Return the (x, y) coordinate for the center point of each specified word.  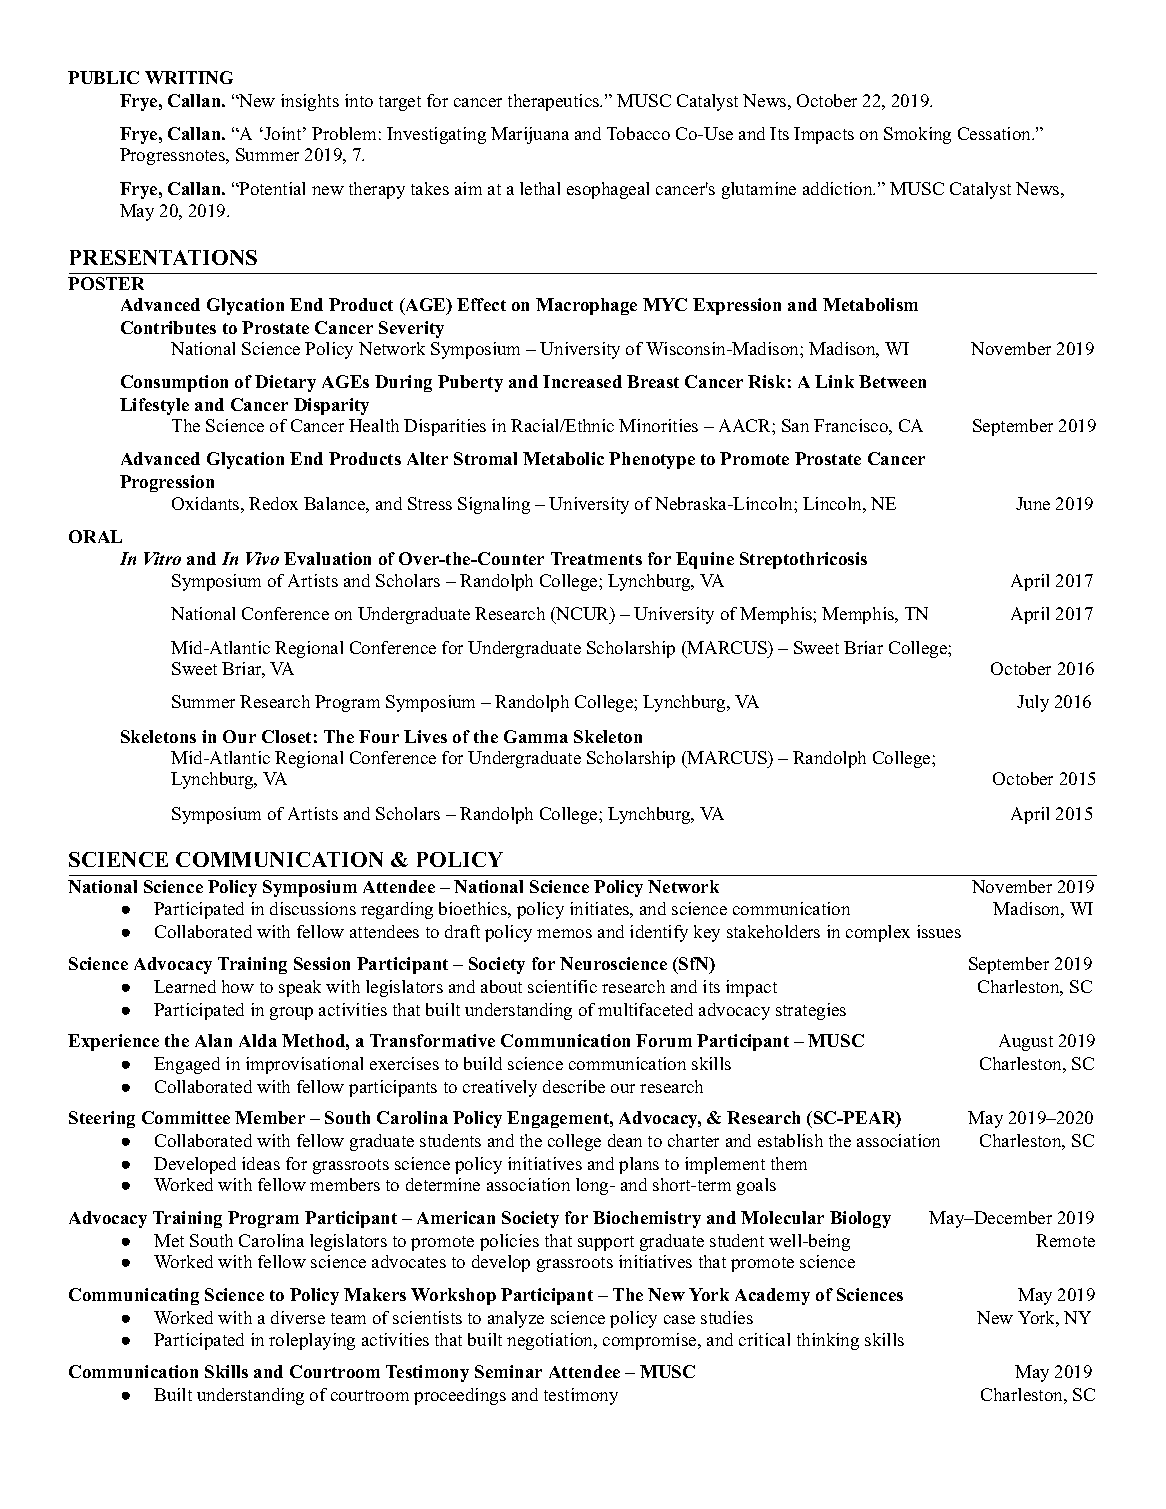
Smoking (917, 135)
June (1033, 503)
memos (564, 933)
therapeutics (555, 102)
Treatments (596, 558)
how (238, 986)
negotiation (551, 1341)
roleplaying (312, 1341)
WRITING (189, 77)
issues (939, 931)
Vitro (162, 558)
